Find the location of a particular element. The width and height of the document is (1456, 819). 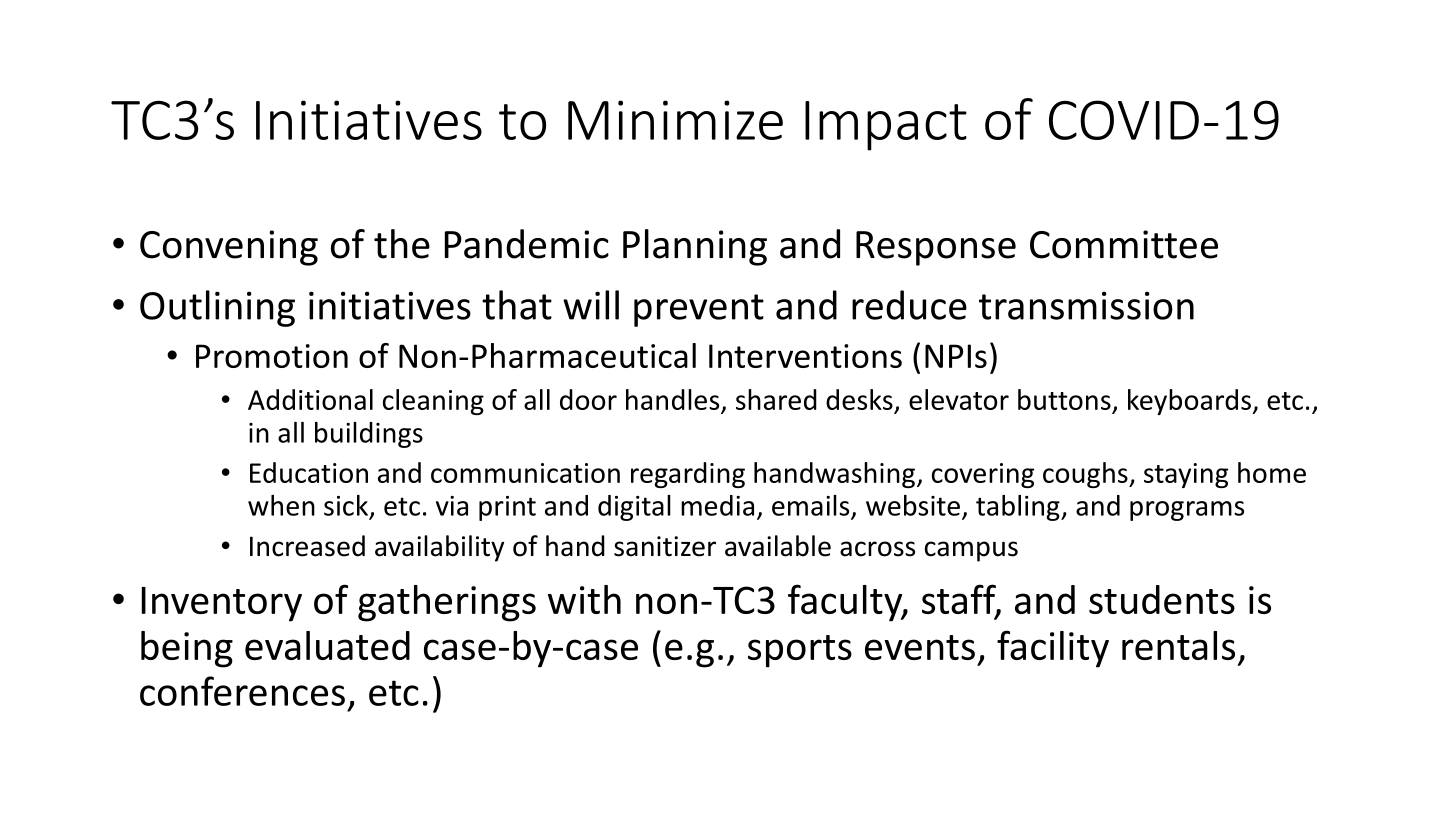

transmission is located at coordinates (1086, 305).
